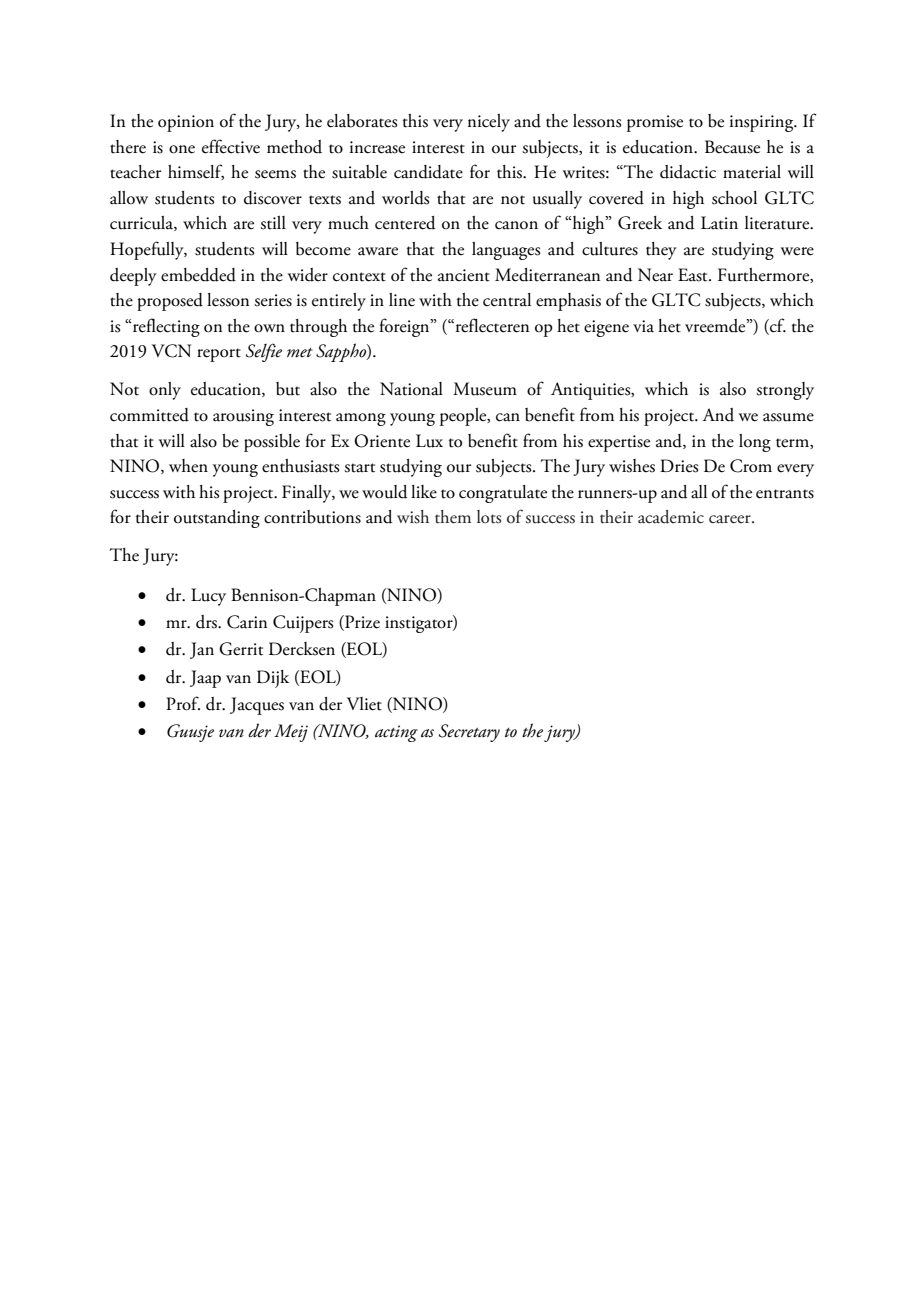 The image size is (924, 1308). Describe the element at coordinates (405, 327) in the image. I see `foreign` at that location.
